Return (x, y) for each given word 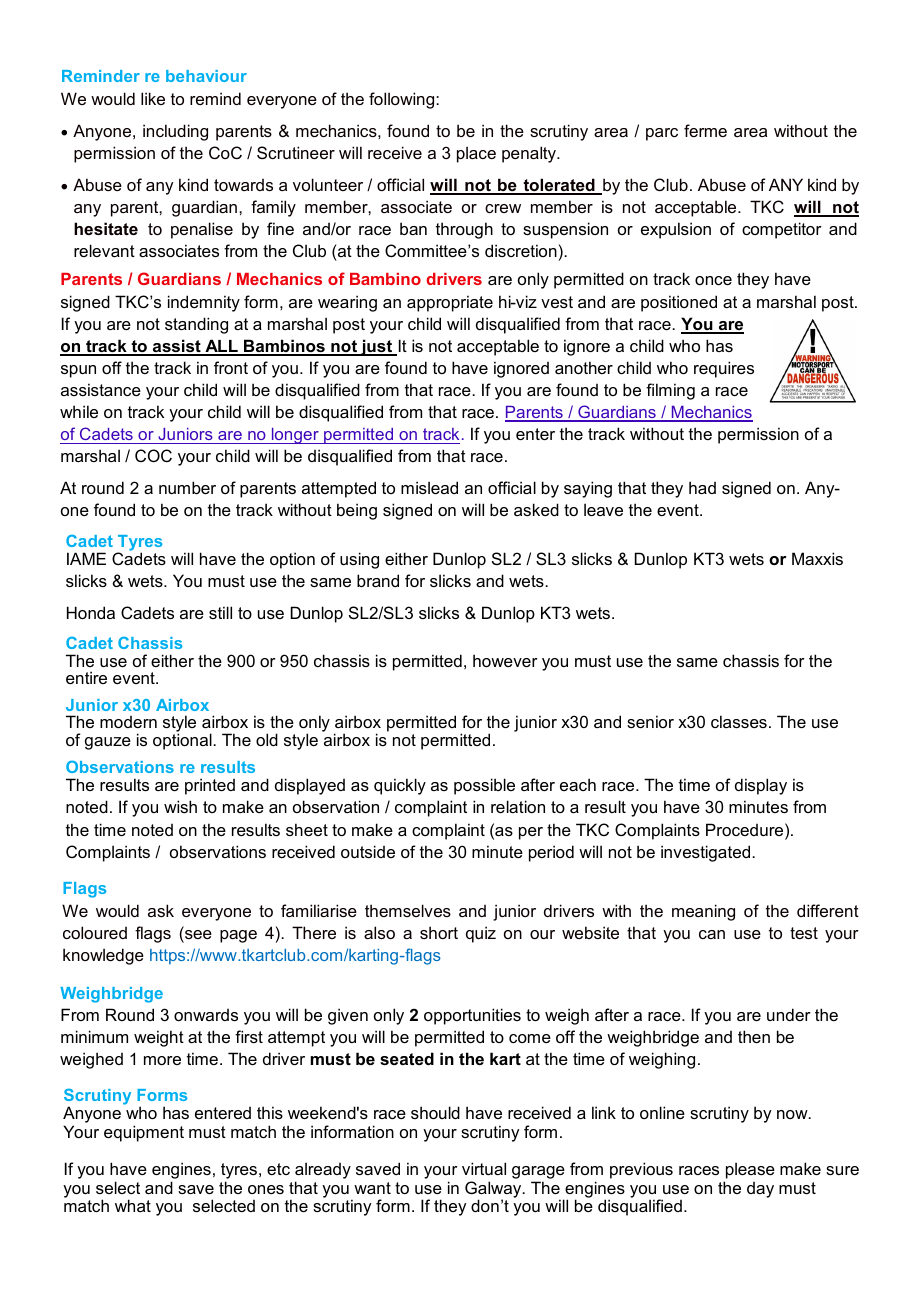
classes (739, 721)
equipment (144, 1133)
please (749, 1172)
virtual (484, 1168)
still (220, 612)
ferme (705, 130)
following (403, 100)
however (505, 660)
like (153, 98)
